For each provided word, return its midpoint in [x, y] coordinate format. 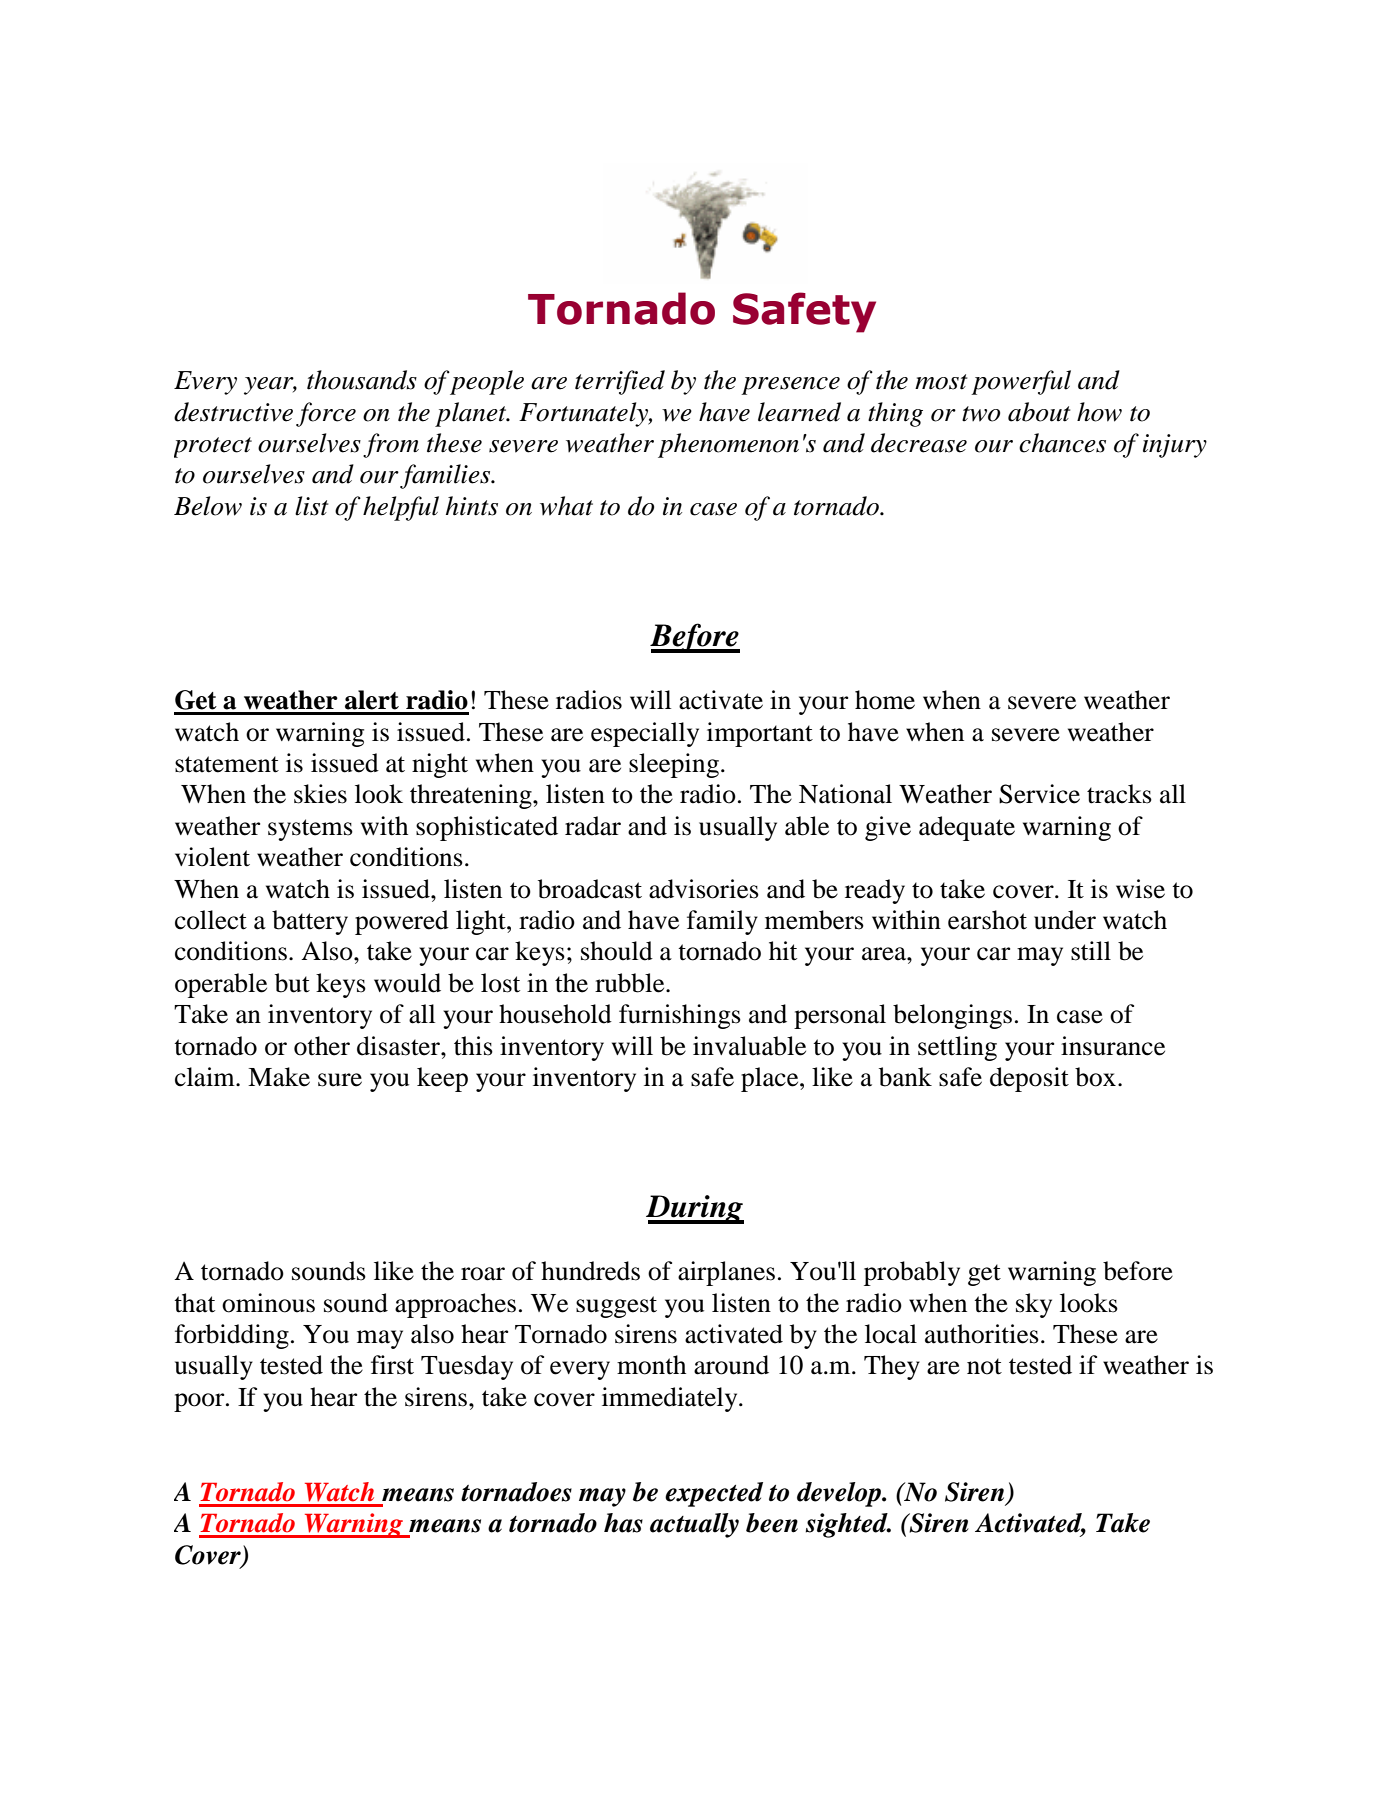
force [326, 414]
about [1039, 412]
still [1091, 951]
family [722, 922]
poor [200, 1402]
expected [714, 1494]
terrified [620, 382]
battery [310, 922]
